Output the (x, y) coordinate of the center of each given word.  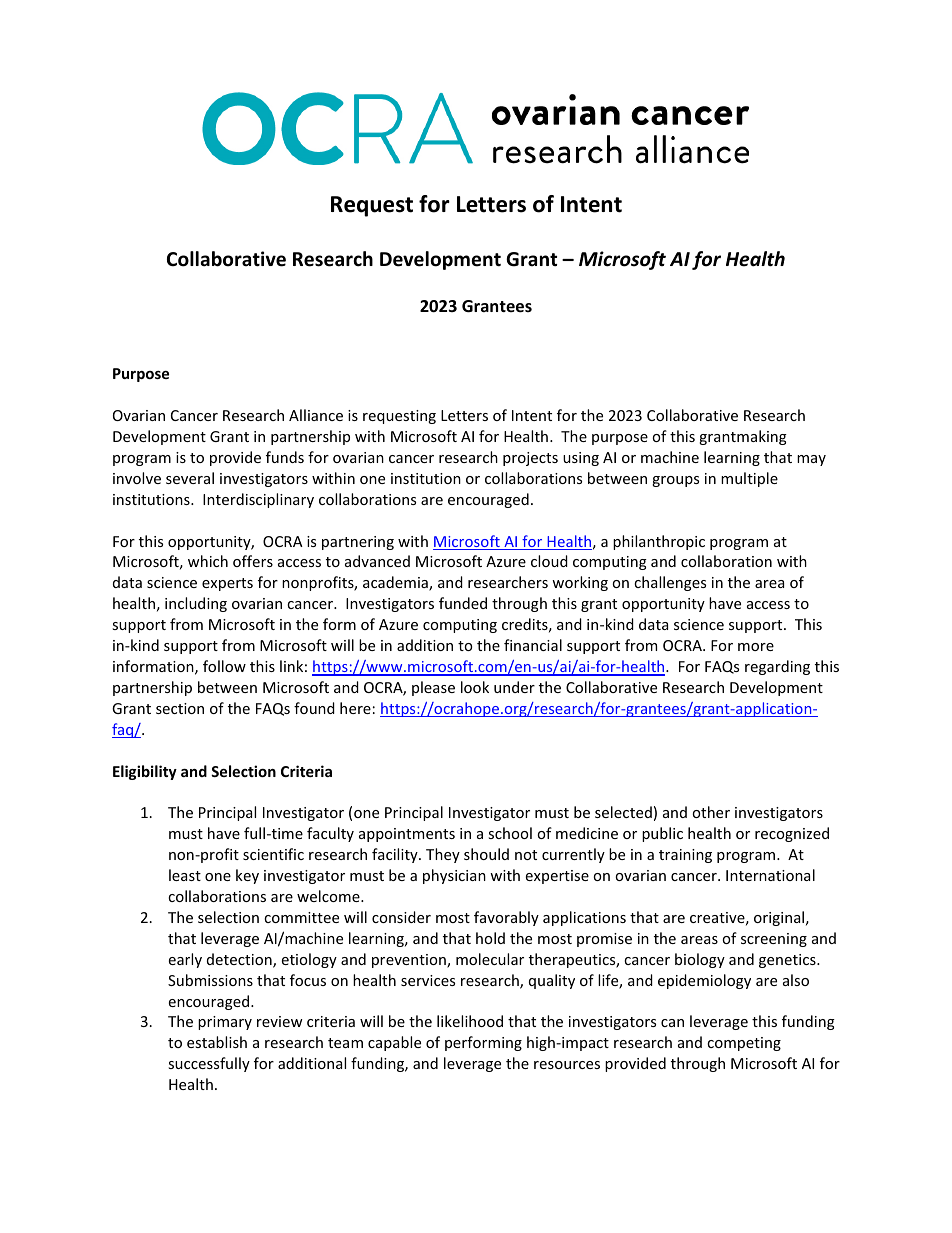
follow (224, 666)
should (486, 854)
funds (285, 457)
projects (530, 459)
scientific (273, 854)
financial (533, 645)
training (685, 856)
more (756, 647)
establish (217, 1042)
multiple (749, 479)
